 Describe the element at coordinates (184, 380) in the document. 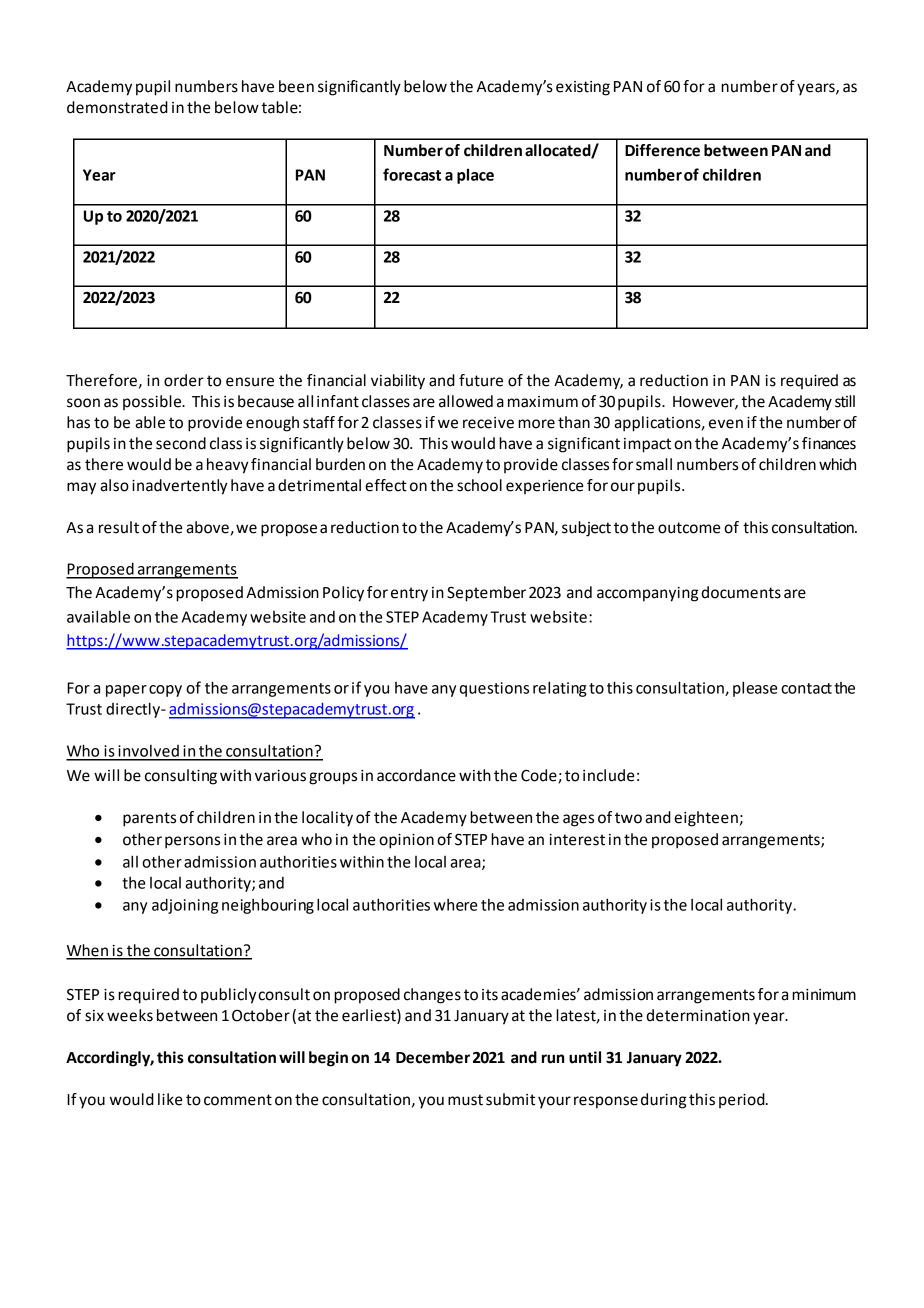

I see `order` at that location.
